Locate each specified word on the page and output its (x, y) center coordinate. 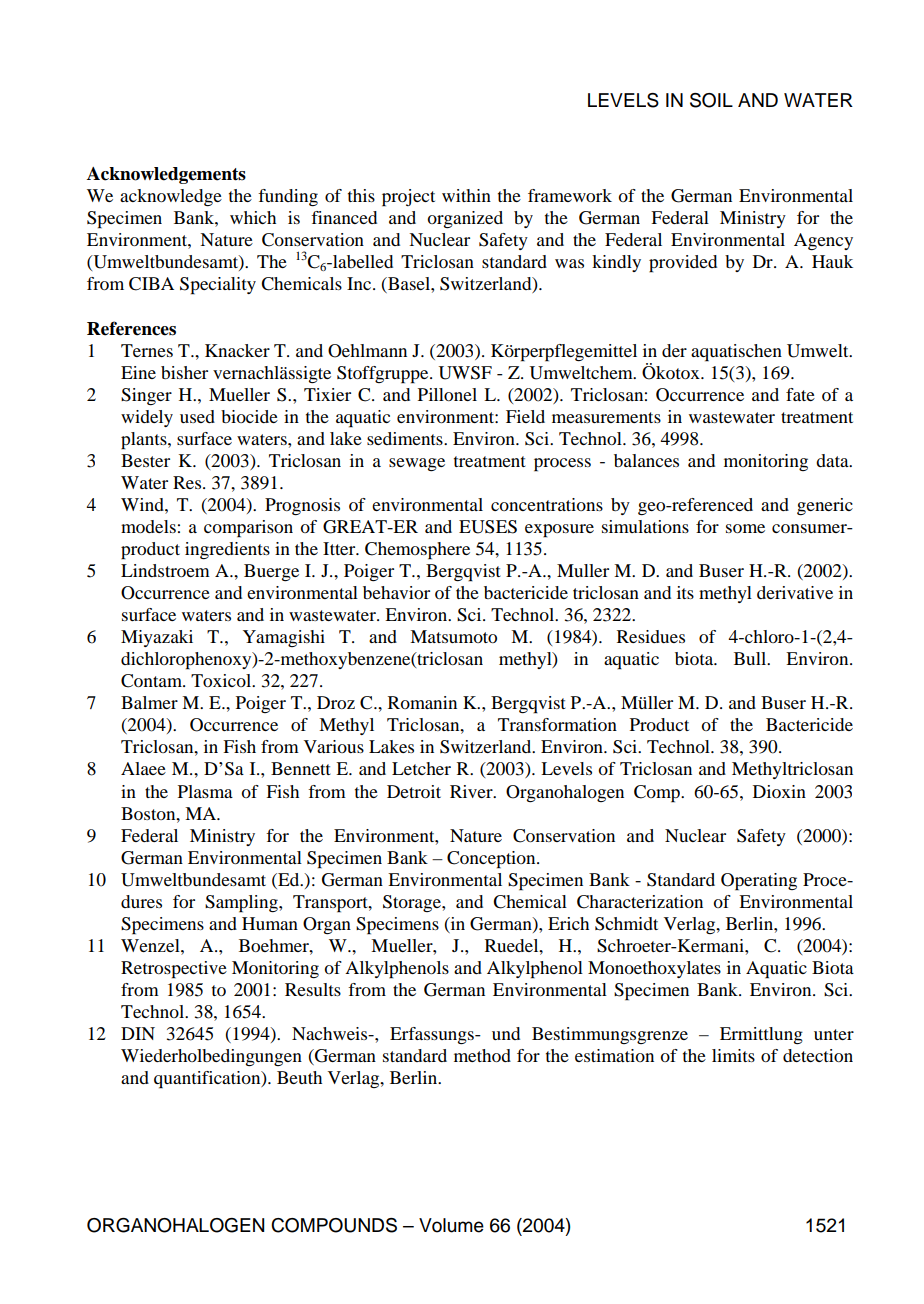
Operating (759, 882)
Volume (451, 1225)
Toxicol (222, 680)
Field (525, 416)
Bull (751, 658)
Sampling (242, 904)
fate (800, 394)
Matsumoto (453, 636)
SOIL (711, 100)
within (466, 195)
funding (288, 197)
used (197, 416)
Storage (413, 903)
